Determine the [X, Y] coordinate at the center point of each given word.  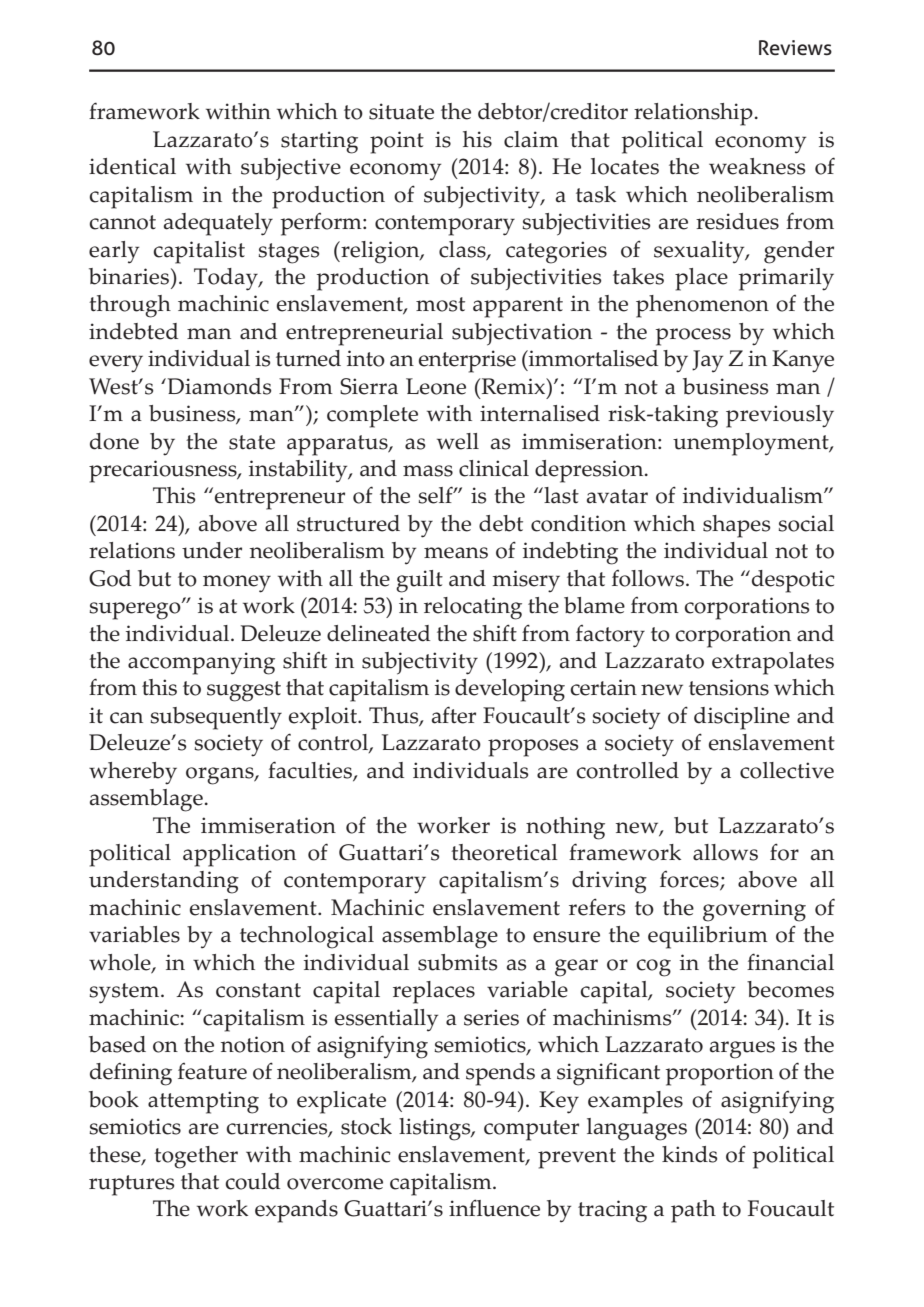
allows [725, 852]
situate [401, 111]
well [458, 441]
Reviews [795, 48]
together [196, 1157]
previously [780, 416]
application [239, 855]
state [252, 442]
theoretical [504, 852]
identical [132, 166]
